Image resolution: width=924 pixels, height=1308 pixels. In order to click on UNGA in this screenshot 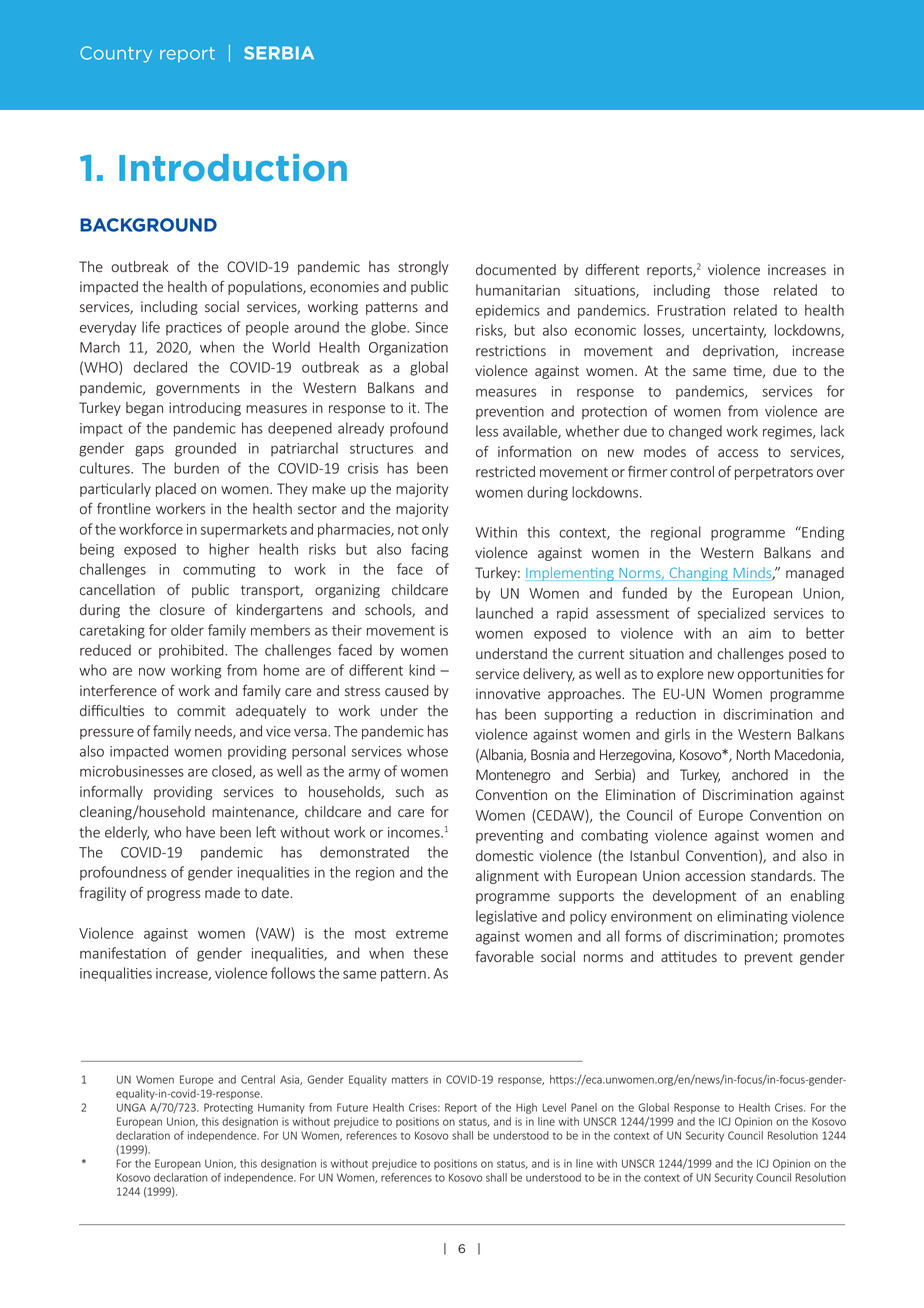, I will do `click(131, 1107)`.
